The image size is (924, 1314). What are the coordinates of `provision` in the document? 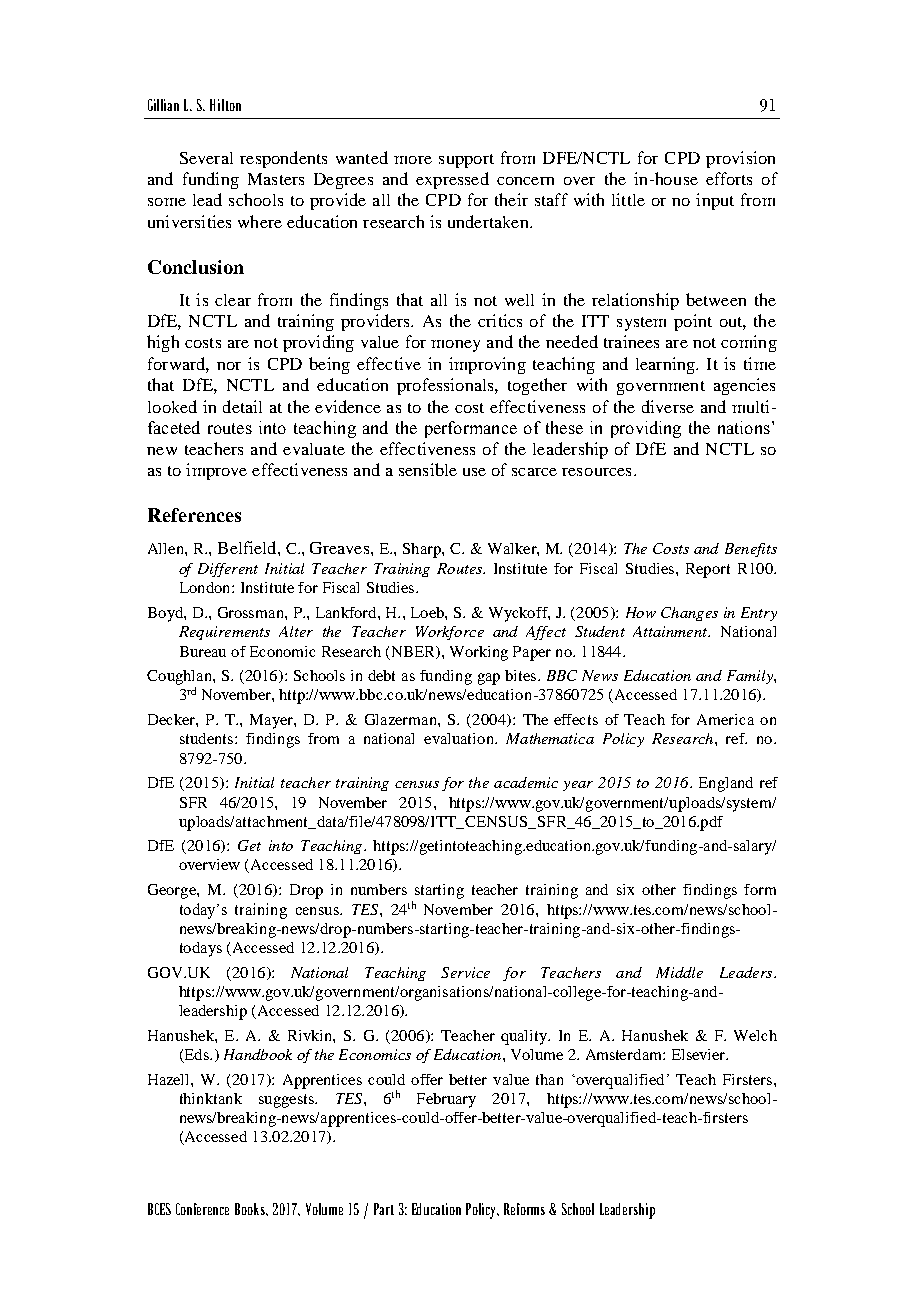 It's located at (740, 159).
